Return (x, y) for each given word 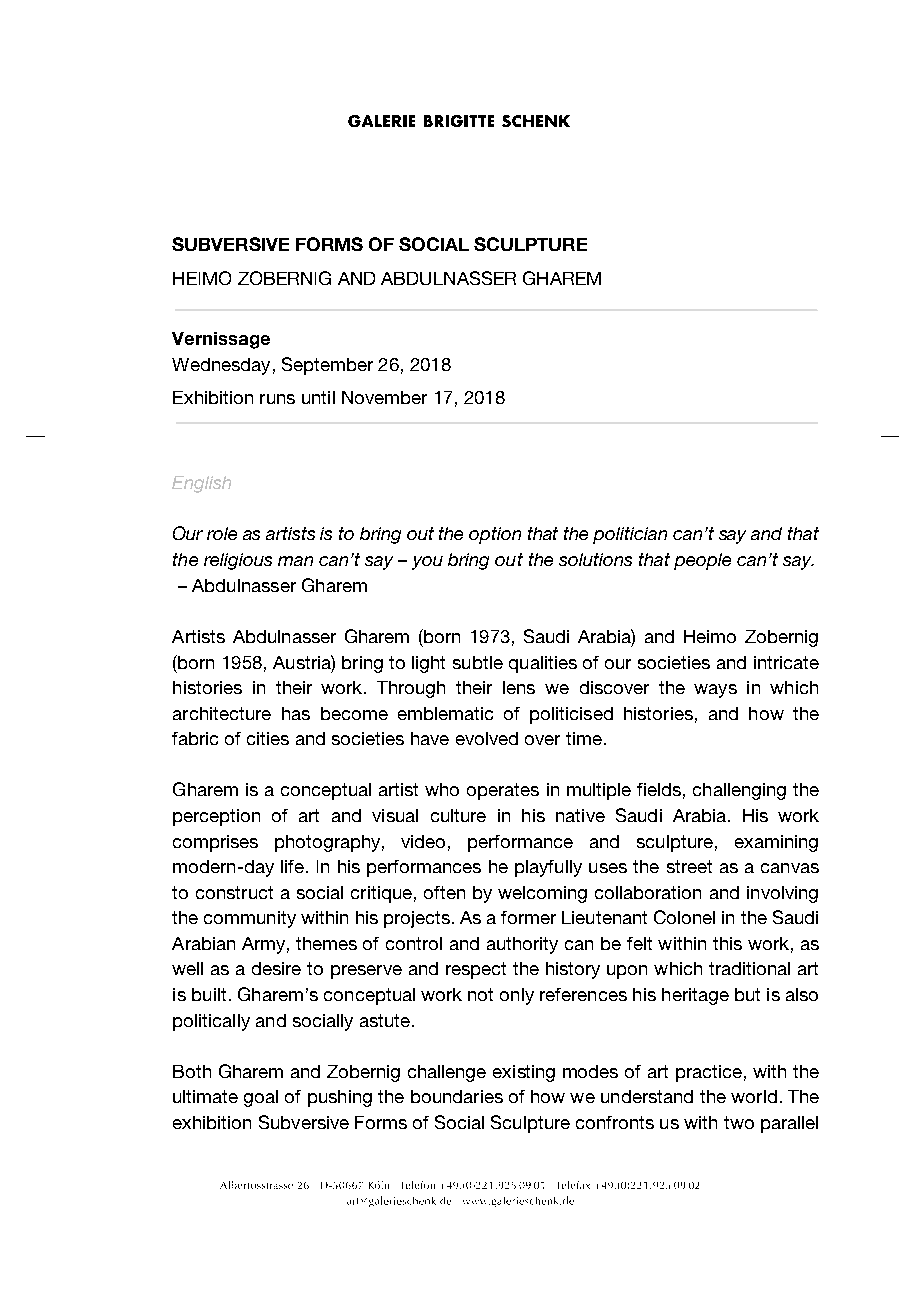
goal (261, 1098)
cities (268, 738)
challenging (739, 791)
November (384, 397)
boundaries (457, 1096)
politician (630, 535)
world (754, 1096)
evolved (487, 738)
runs (277, 399)
